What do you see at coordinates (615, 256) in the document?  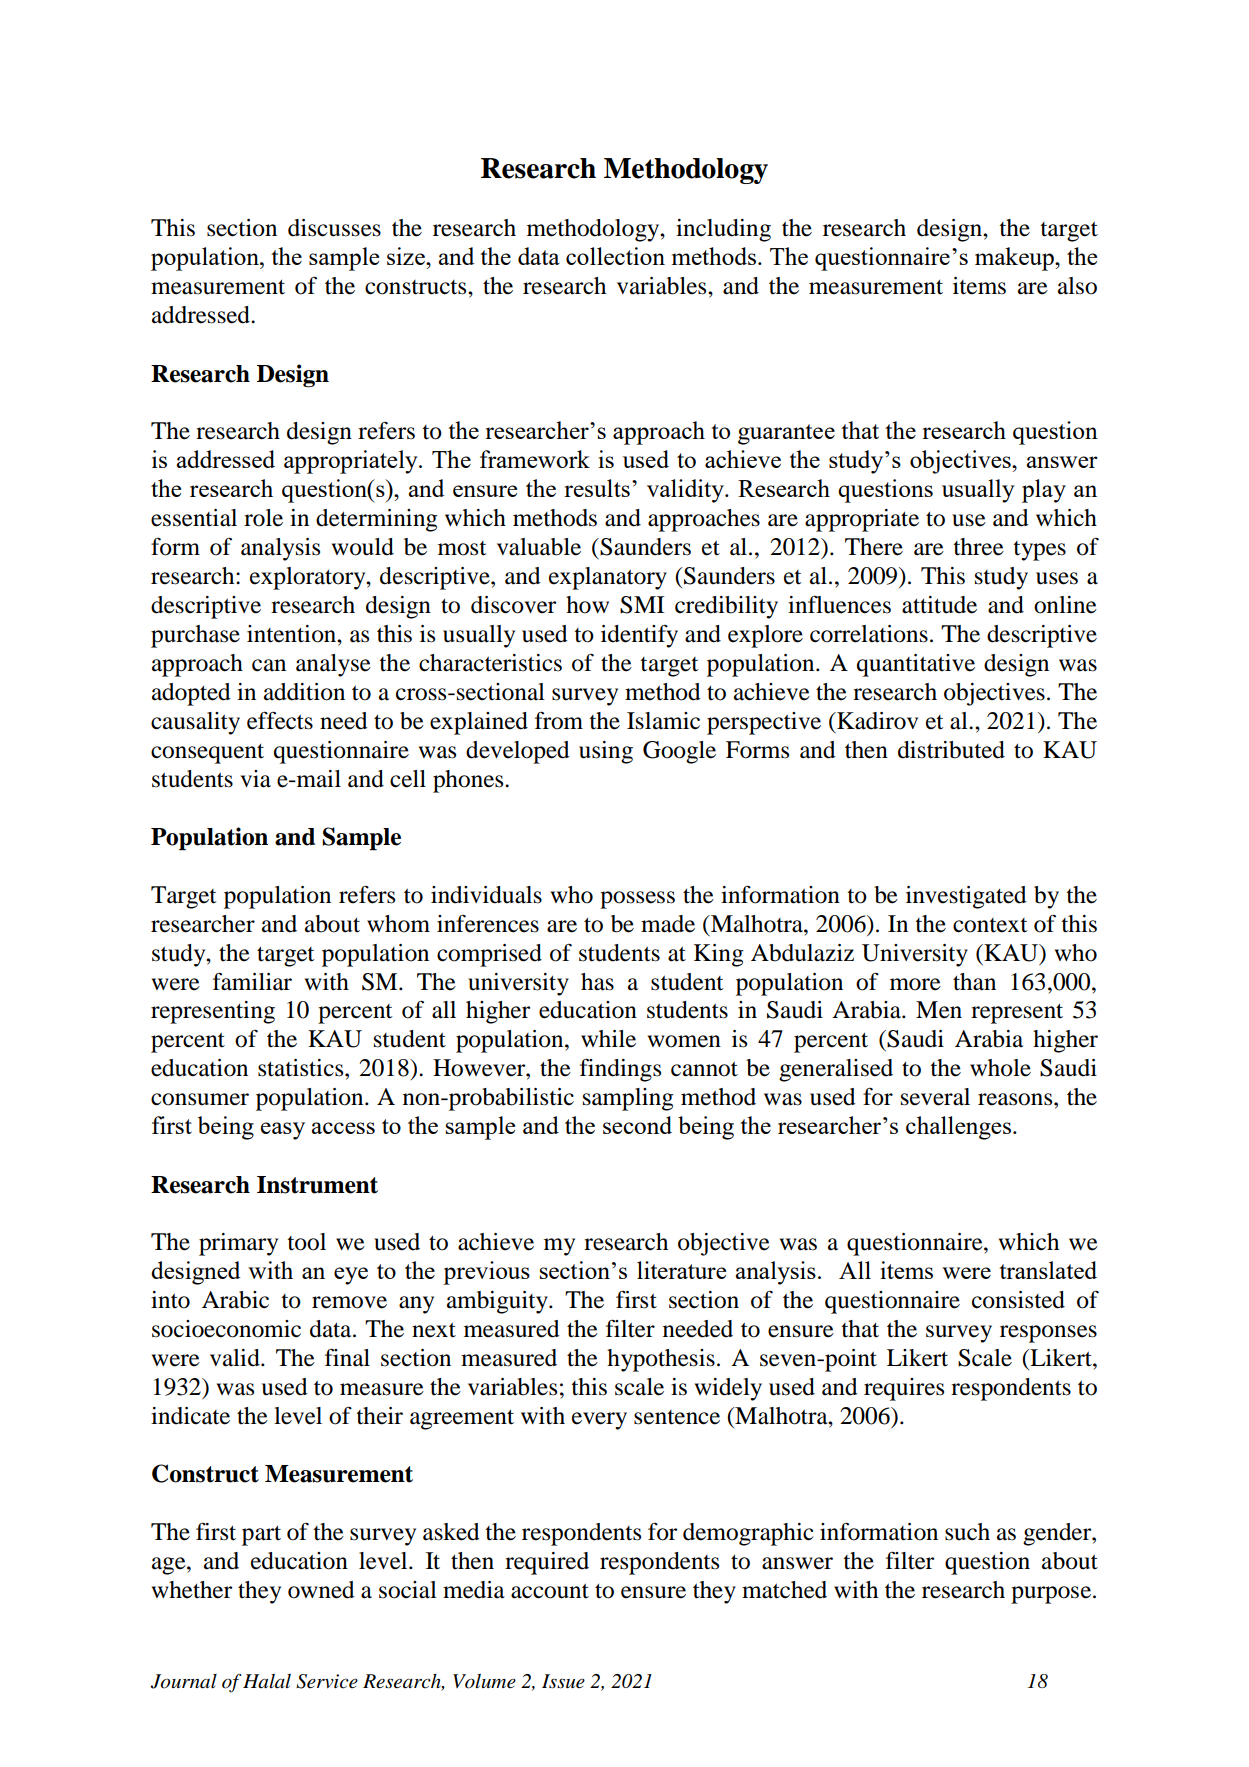 I see `collection` at bounding box center [615, 256].
